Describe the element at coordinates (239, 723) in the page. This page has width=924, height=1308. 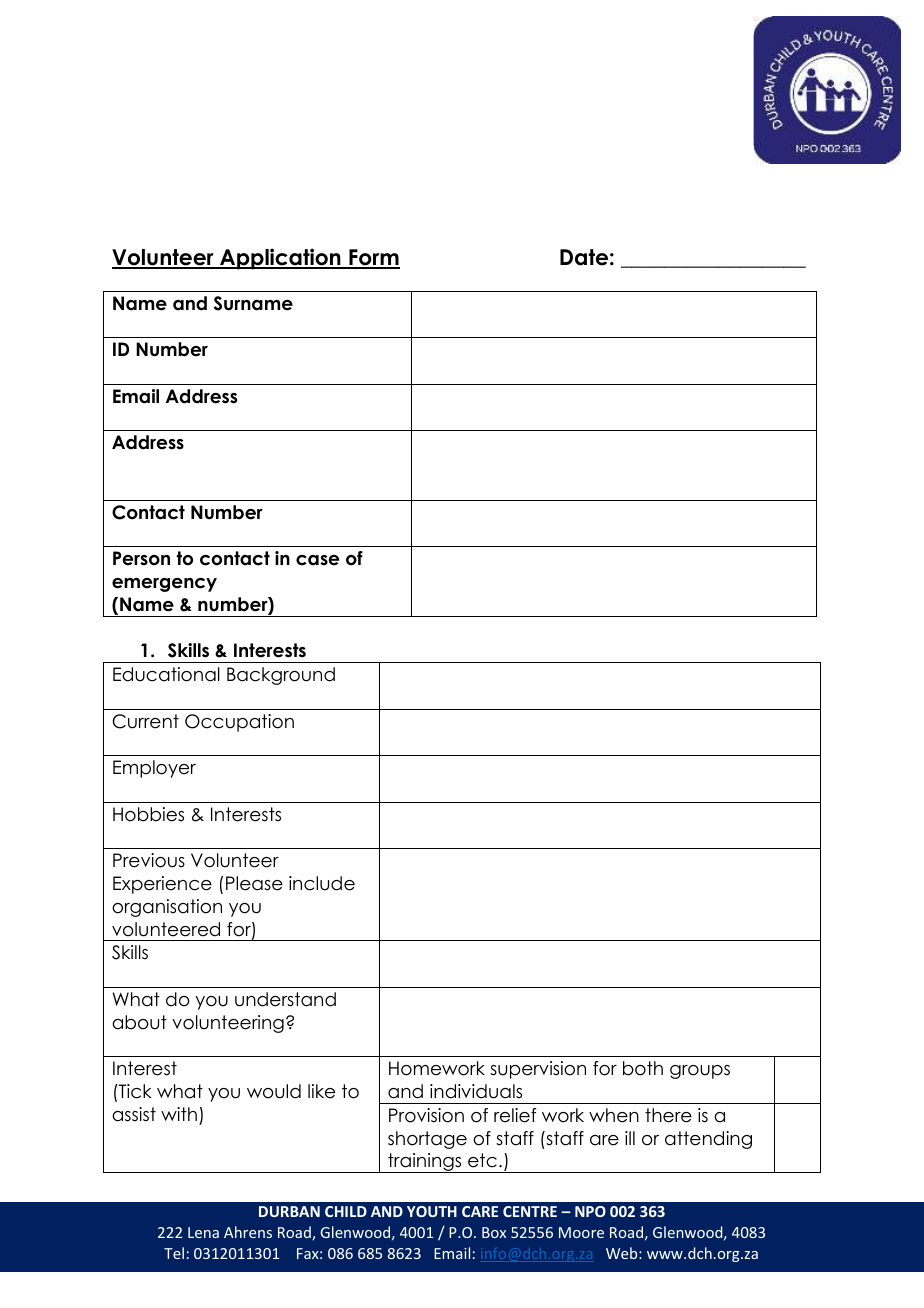
I see `Occupation` at that location.
